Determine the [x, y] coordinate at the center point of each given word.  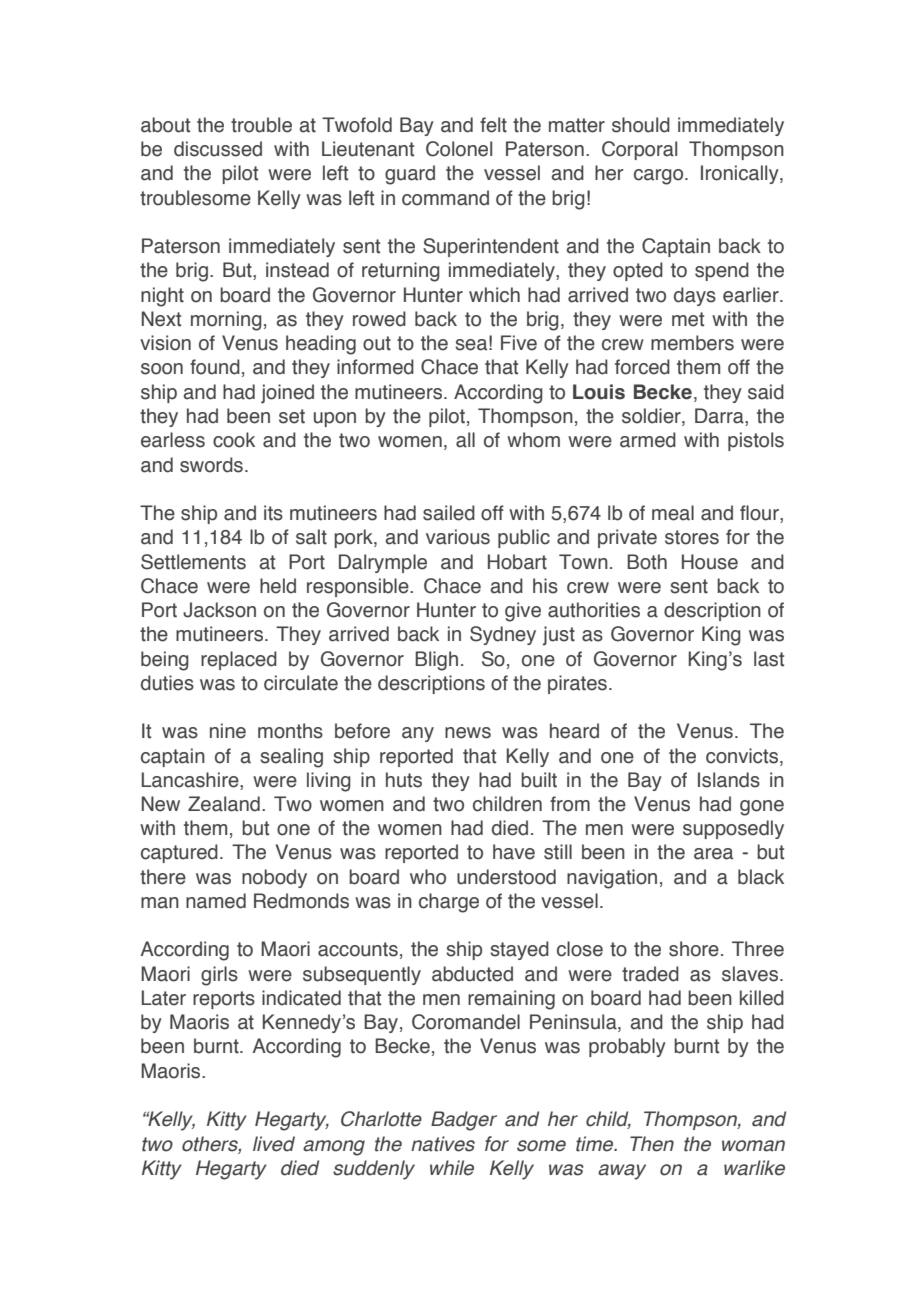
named [216, 901]
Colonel [459, 149]
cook [234, 440]
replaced [239, 660]
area [713, 854]
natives [443, 1144]
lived [274, 1144]
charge [449, 903]
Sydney [503, 635]
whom [533, 440]
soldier [652, 417]
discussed [218, 149]
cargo [660, 177]
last [769, 659]
